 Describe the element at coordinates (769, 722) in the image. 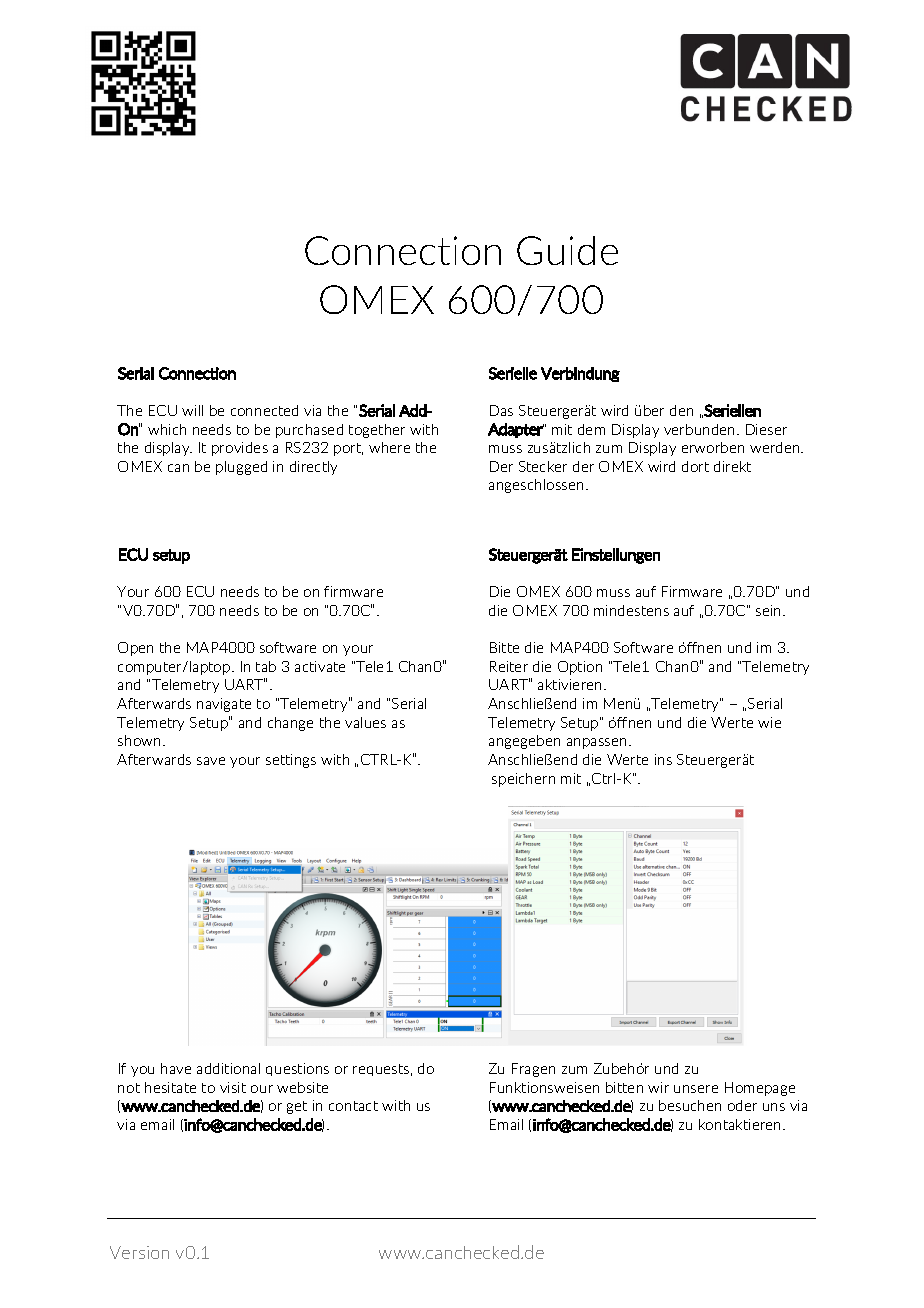

I see `wie` at that location.
